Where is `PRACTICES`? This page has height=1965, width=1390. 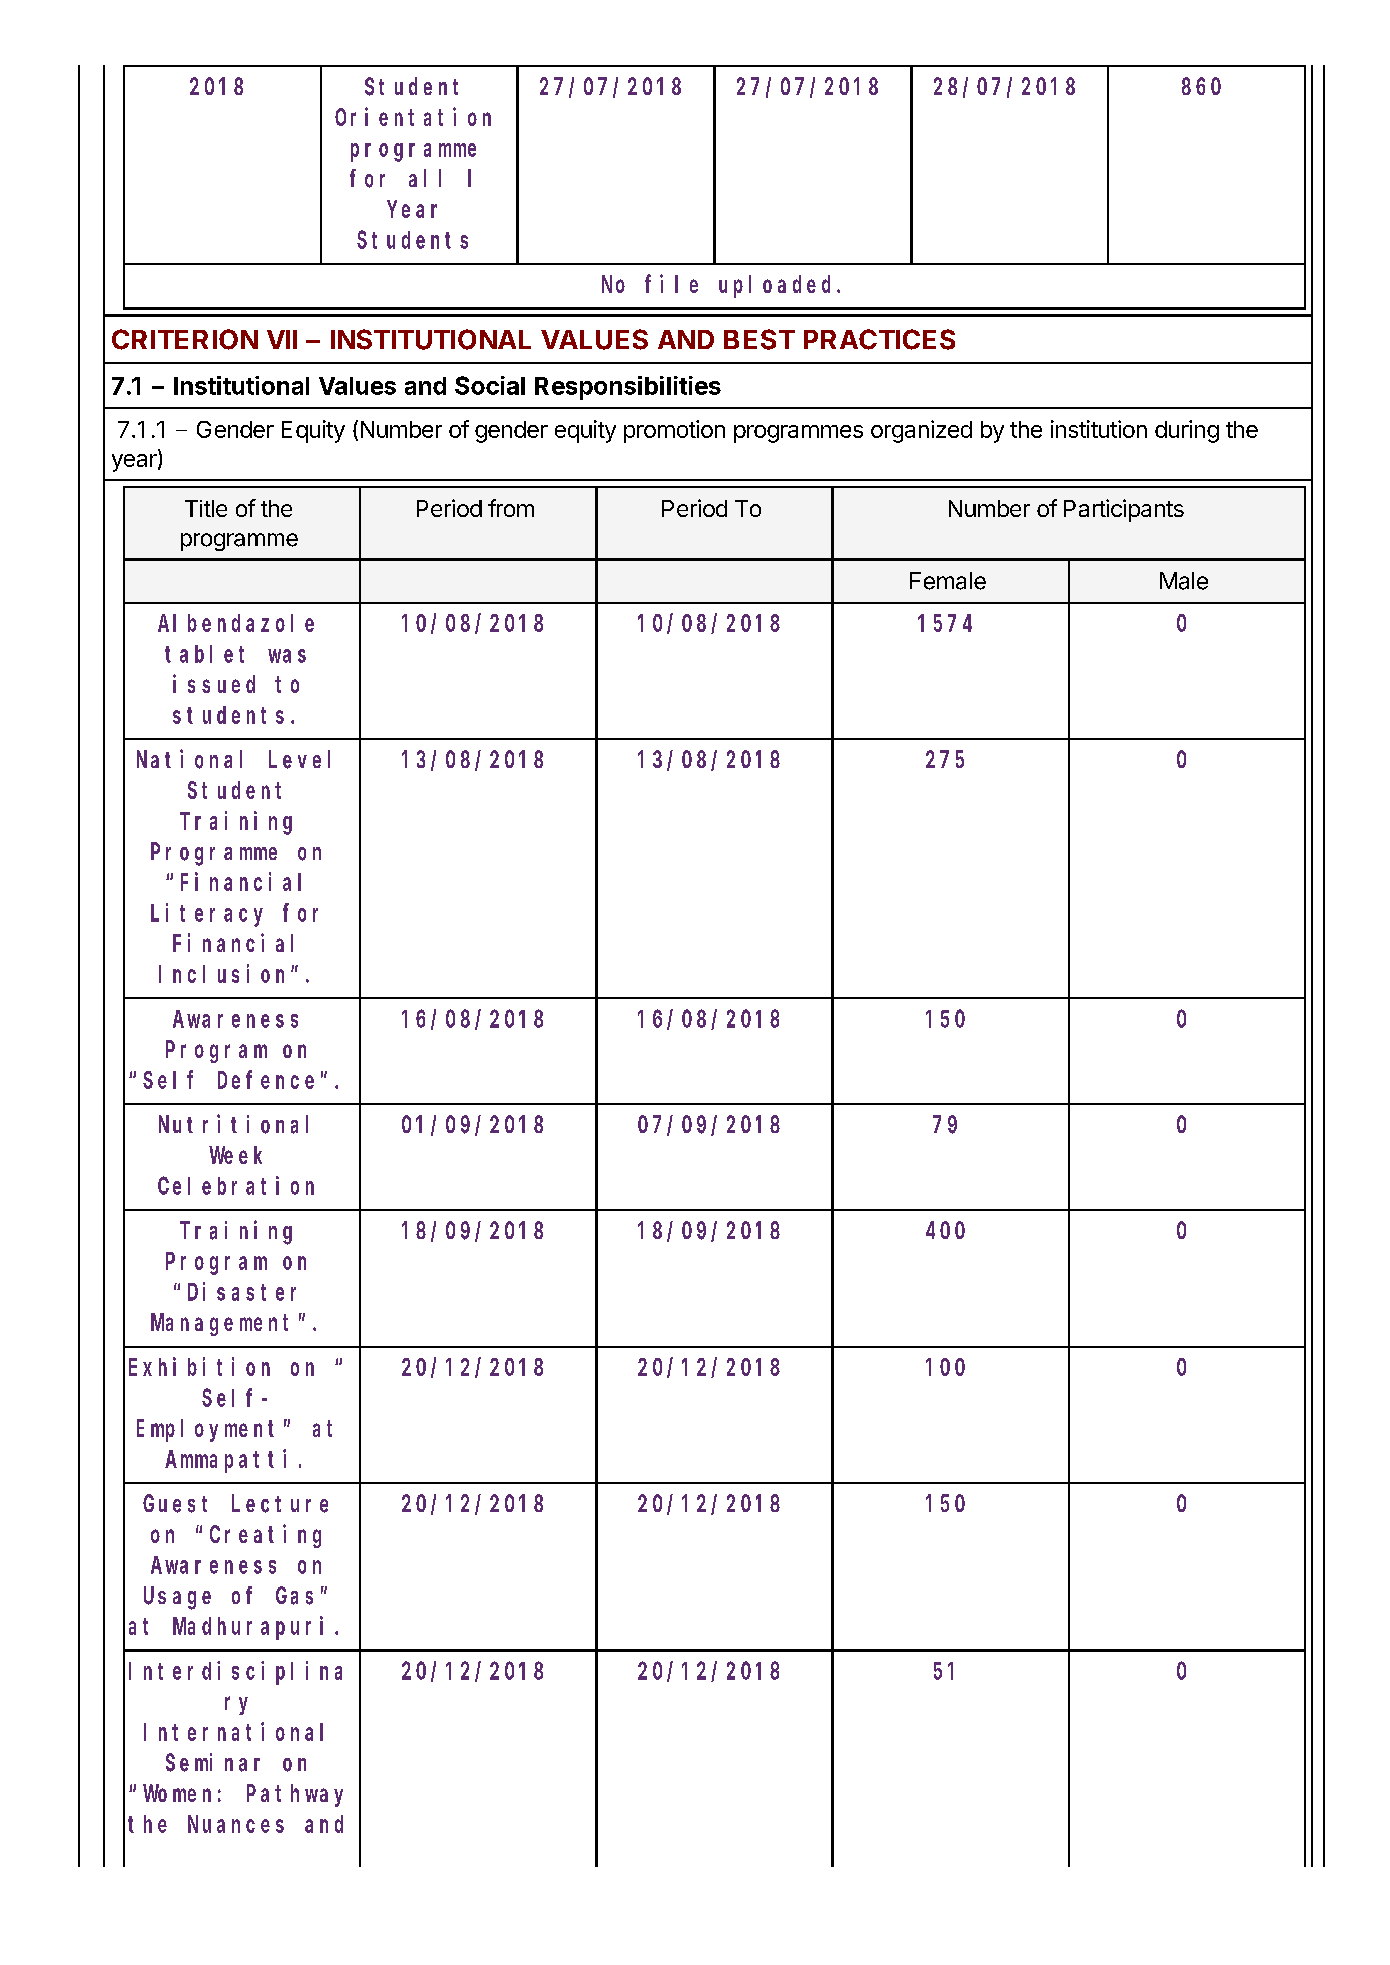 PRACTICES is located at coordinates (879, 339).
